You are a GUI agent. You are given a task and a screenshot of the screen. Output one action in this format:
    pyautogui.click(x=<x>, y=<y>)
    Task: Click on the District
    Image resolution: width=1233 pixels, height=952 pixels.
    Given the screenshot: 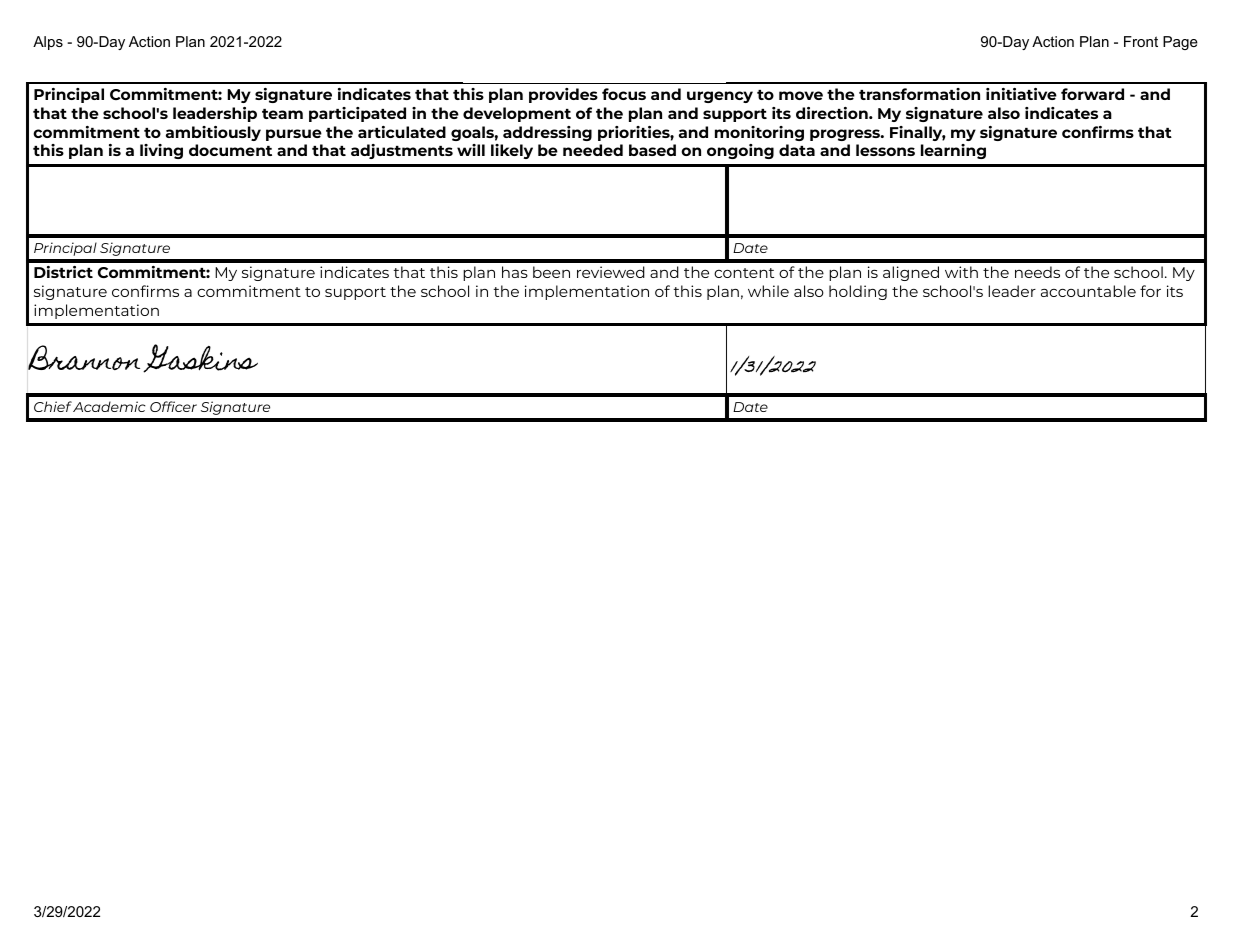 What is the action you would take?
    pyautogui.click(x=63, y=272)
